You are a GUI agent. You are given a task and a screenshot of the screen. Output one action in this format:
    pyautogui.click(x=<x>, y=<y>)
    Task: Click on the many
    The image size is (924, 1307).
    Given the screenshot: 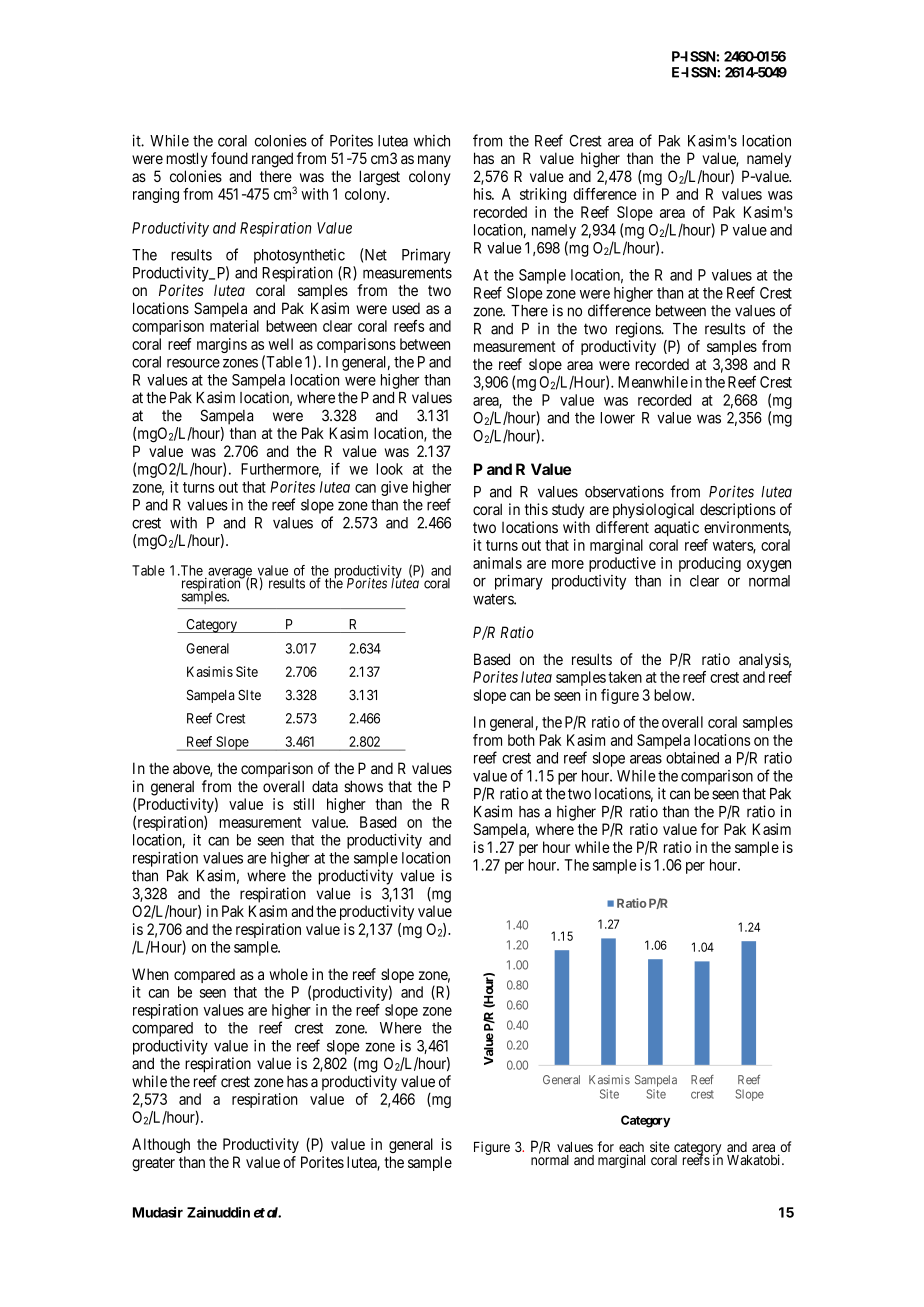 What is the action you would take?
    pyautogui.click(x=434, y=161)
